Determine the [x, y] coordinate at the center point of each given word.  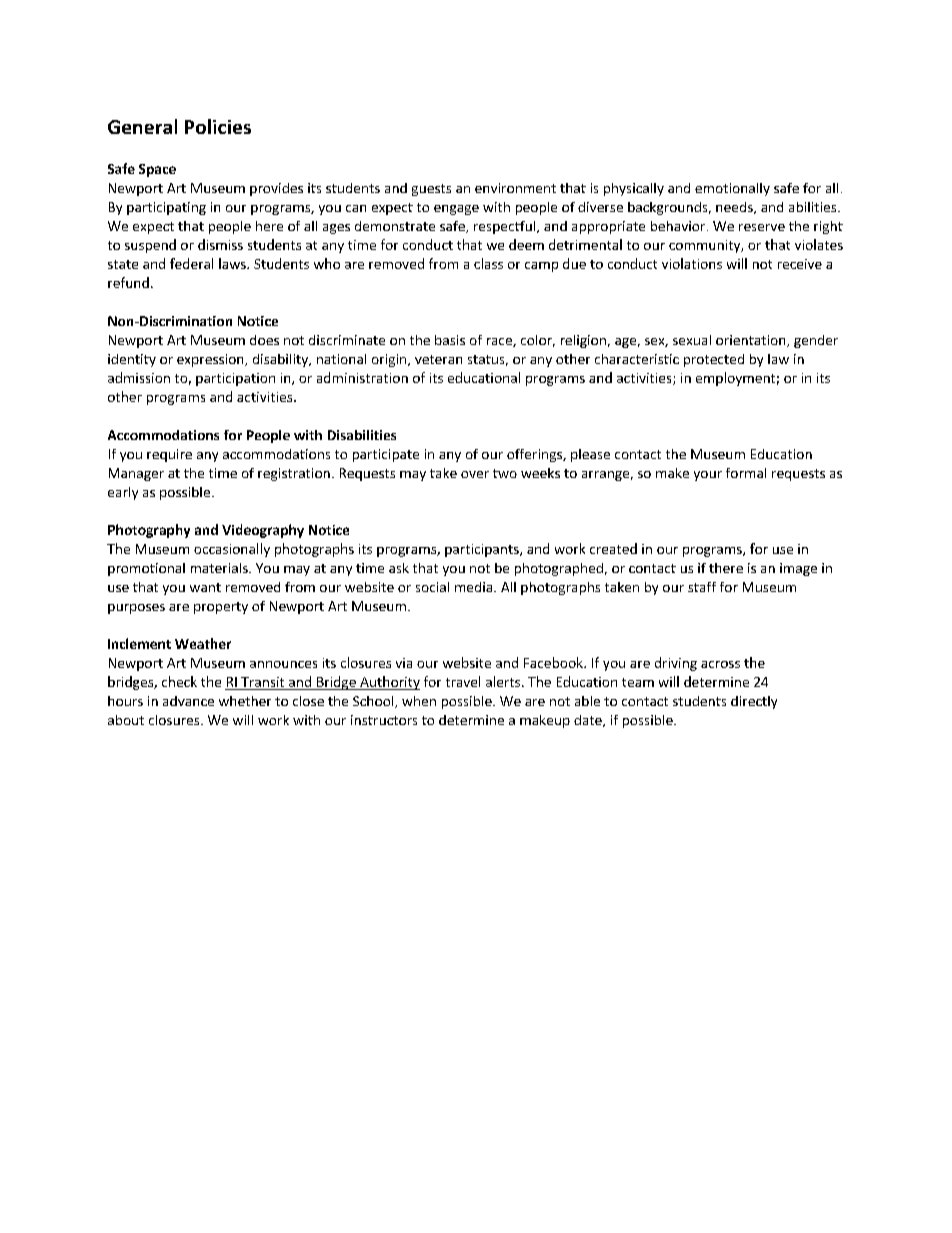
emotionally [732, 189]
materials [220, 568]
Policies [218, 126]
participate [386, 455]
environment [515, 188]
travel [463, 681]
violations [692, 263]
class [488, 263]
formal [746, 473]
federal [191, 263]
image [798, 569]
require [169, 455]
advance [188, 701]
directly [754, 702]
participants [483, 550]
